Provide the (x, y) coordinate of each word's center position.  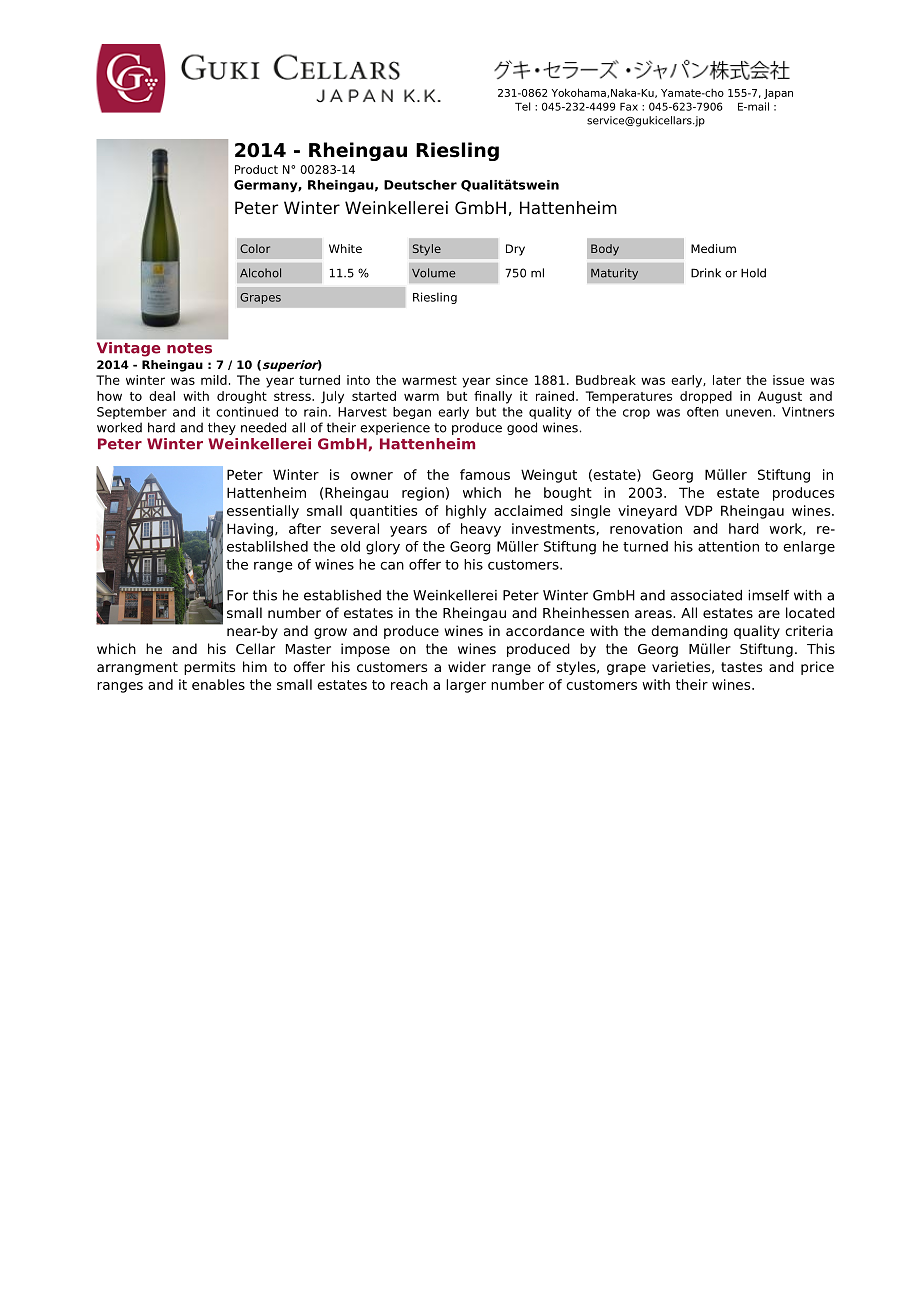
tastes (741, 667)
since (512, 380)
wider (467, 666)
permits (209, 668)
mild (214, 380)
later (727, 380)
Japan (778, 94)
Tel (522, 106)
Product (256, 169)
